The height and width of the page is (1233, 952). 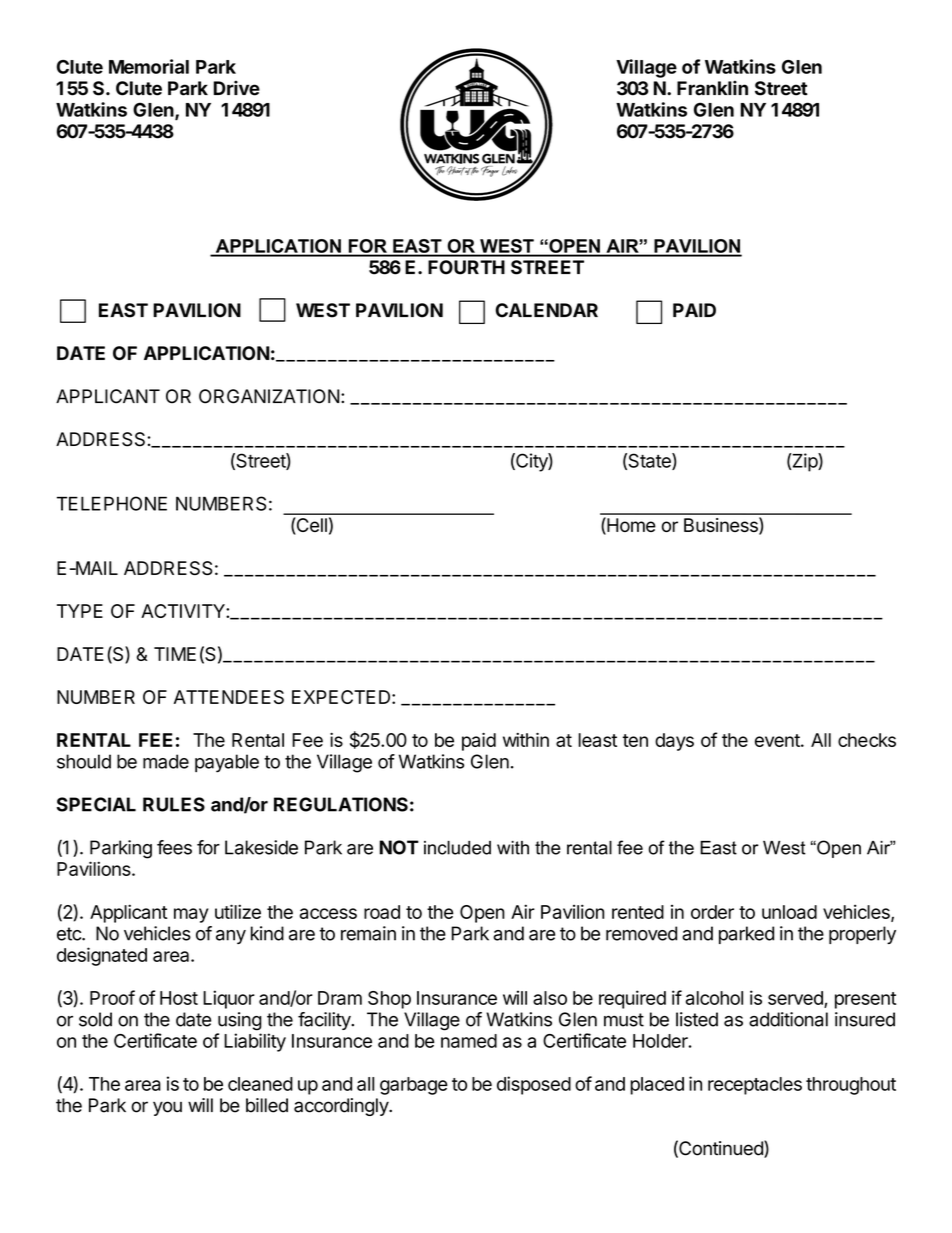 I want to click on checks, so click(x=867, y=740).
